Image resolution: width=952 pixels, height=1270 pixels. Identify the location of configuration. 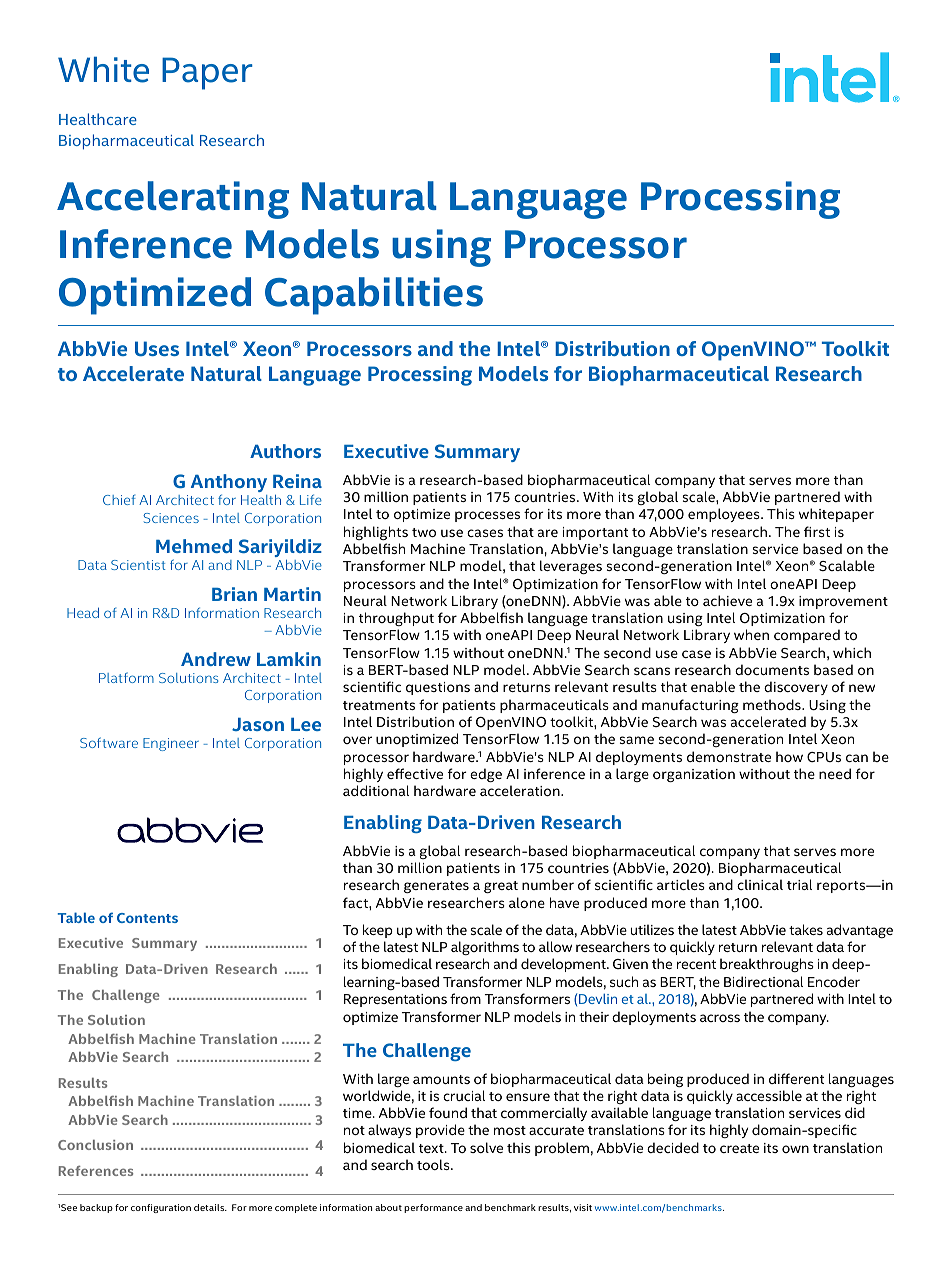
(161, 1208).
